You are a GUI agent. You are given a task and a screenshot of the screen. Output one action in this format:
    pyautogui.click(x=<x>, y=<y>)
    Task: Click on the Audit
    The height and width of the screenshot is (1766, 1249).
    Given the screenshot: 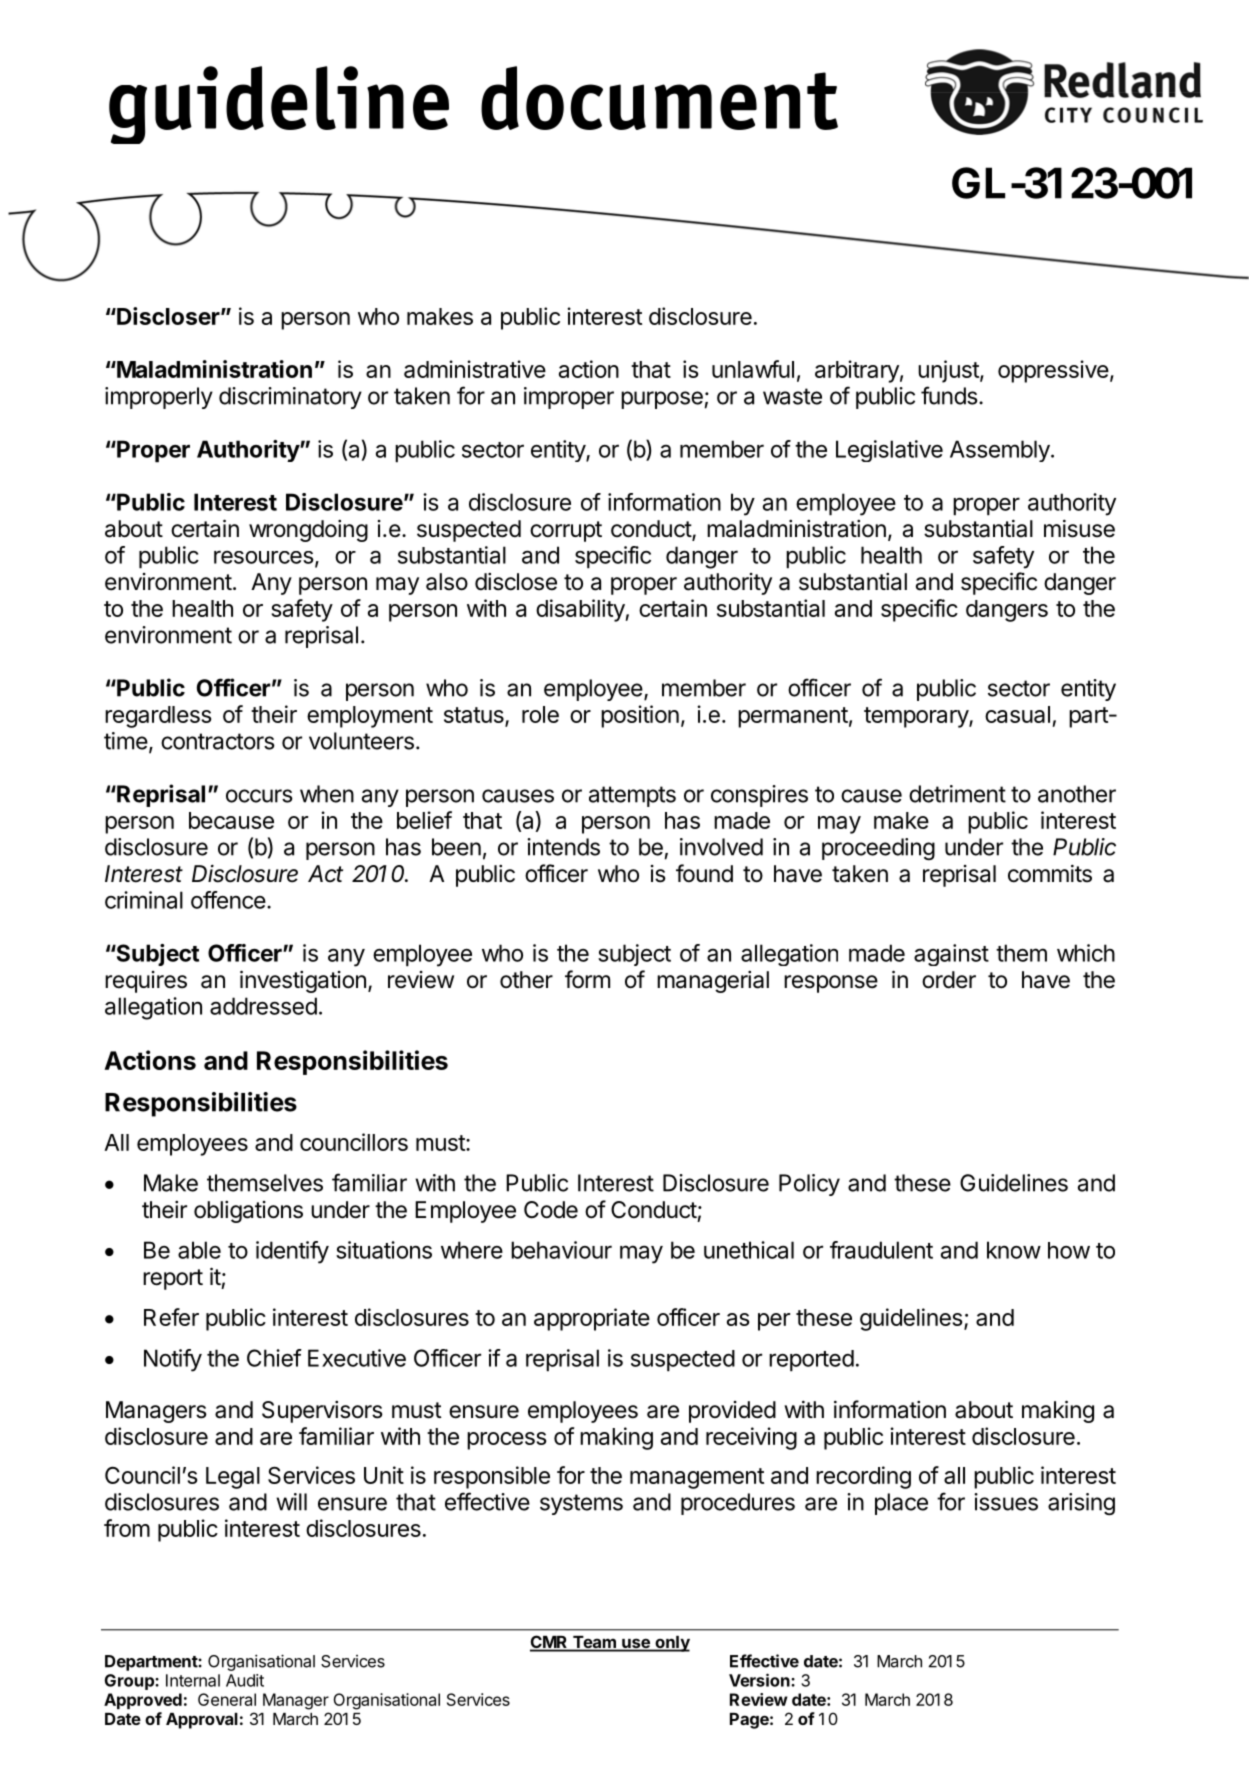 What is the action you would take?
    pyautogui.click(x=245, y=1680)
